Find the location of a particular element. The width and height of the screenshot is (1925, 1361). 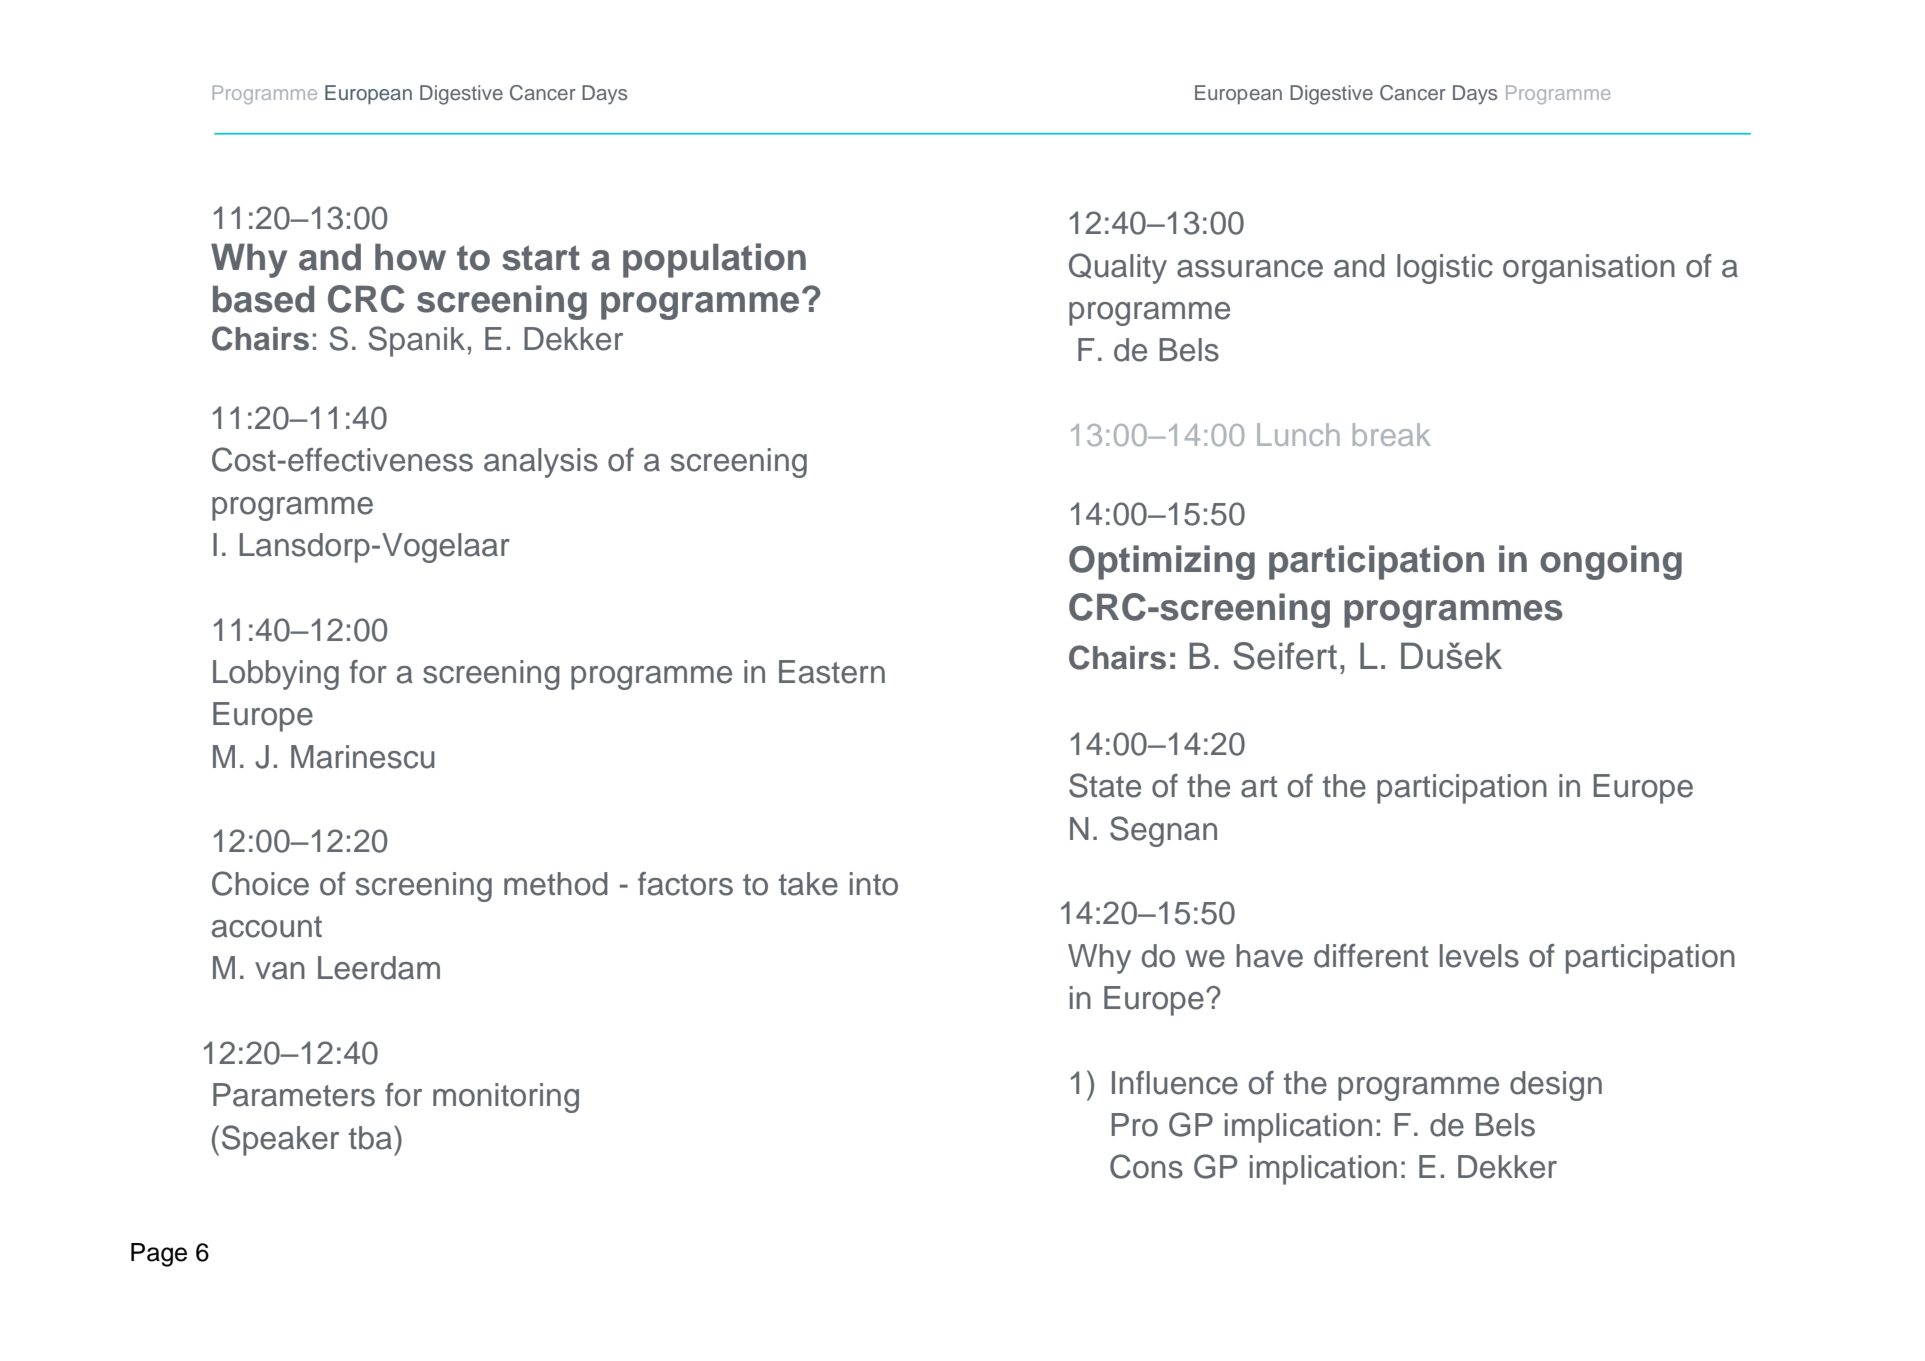

ongoing is located at coordinates (1611, 562).
